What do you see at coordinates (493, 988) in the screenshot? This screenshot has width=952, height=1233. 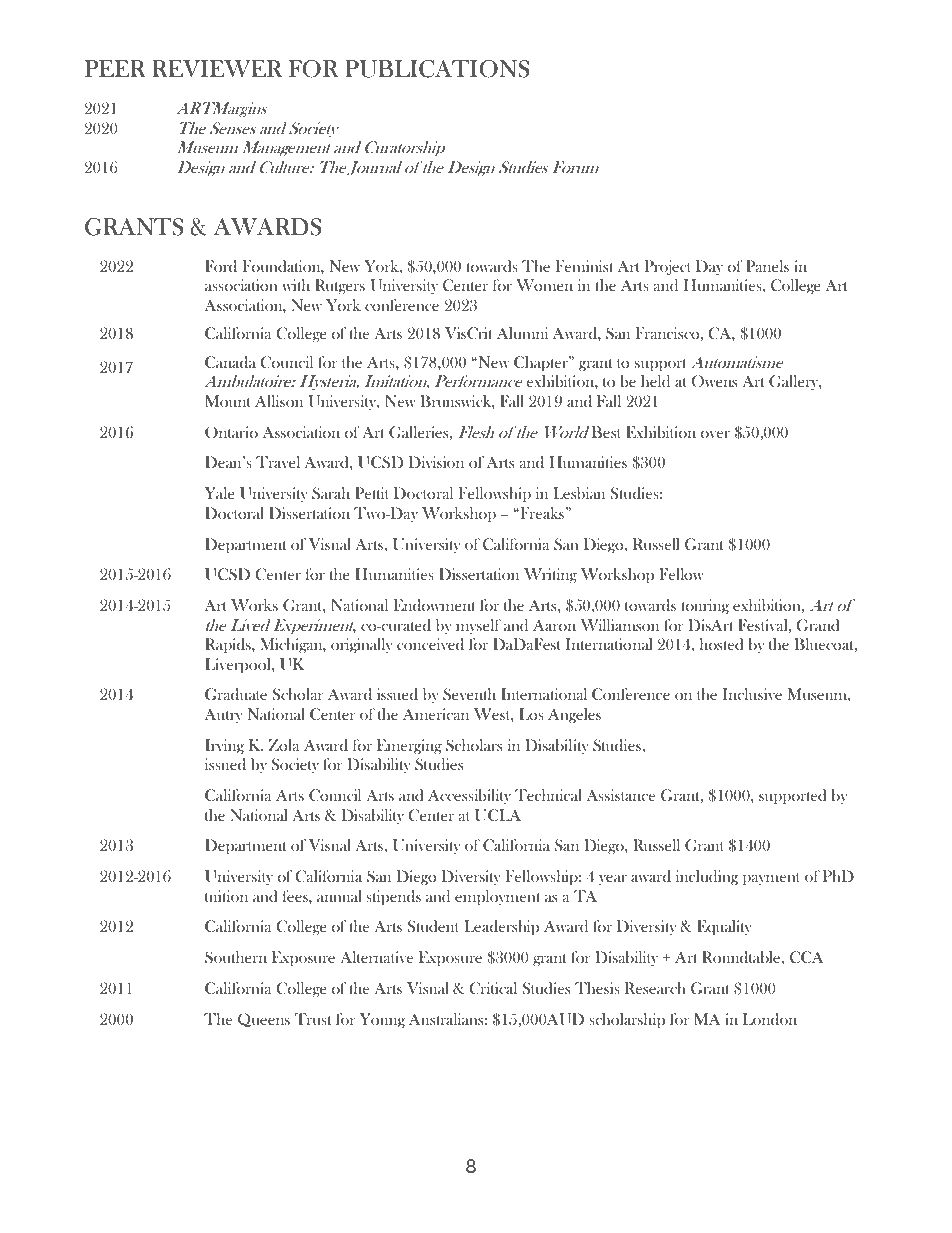 I see `Critical` at bounding box center [493, 988].
